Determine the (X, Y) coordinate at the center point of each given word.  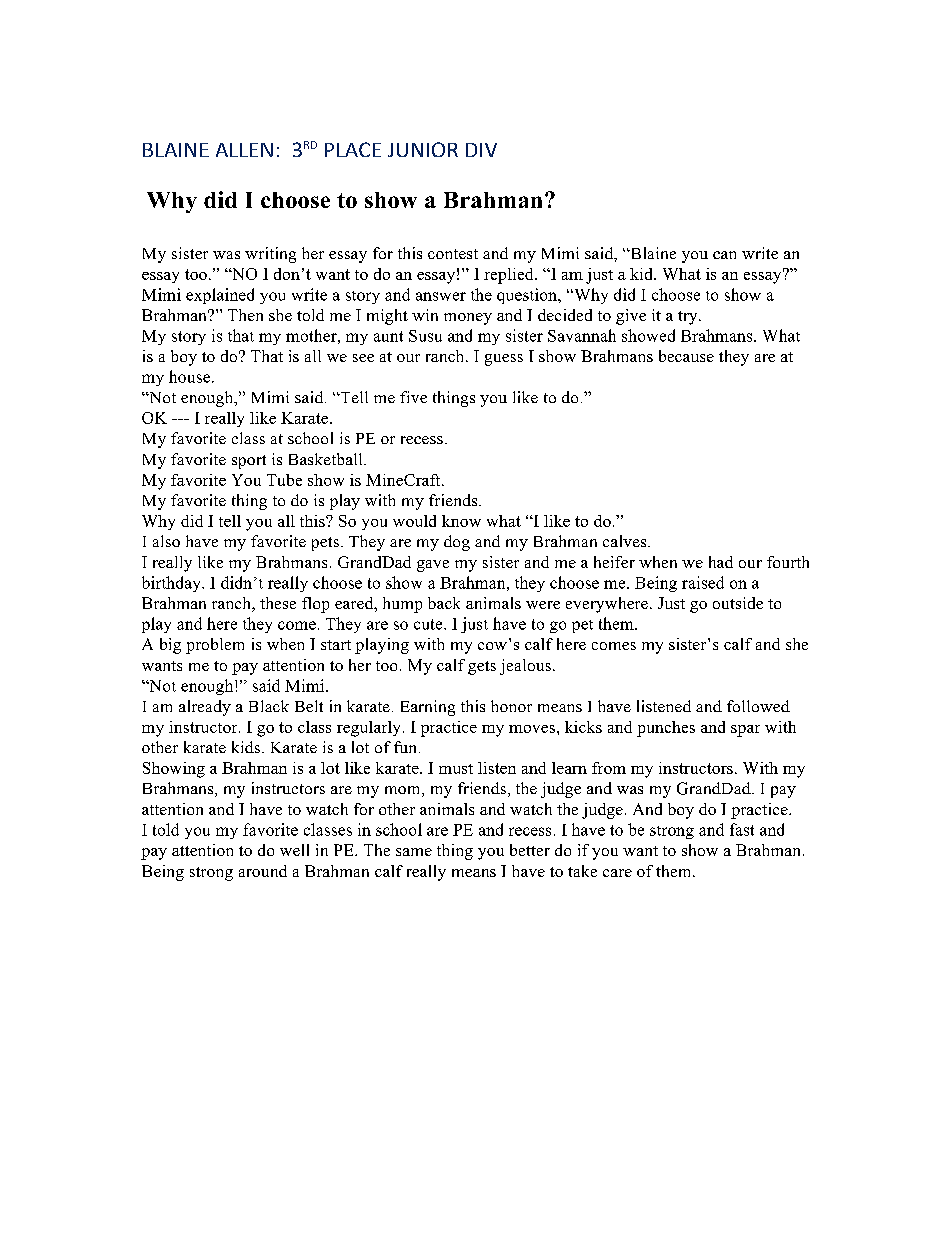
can (724, 255)
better (530, 850)
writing (270, 255)
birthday (172, 584)
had (721, 562)
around (263, 871)
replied (510, 276)
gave (433, 566)
